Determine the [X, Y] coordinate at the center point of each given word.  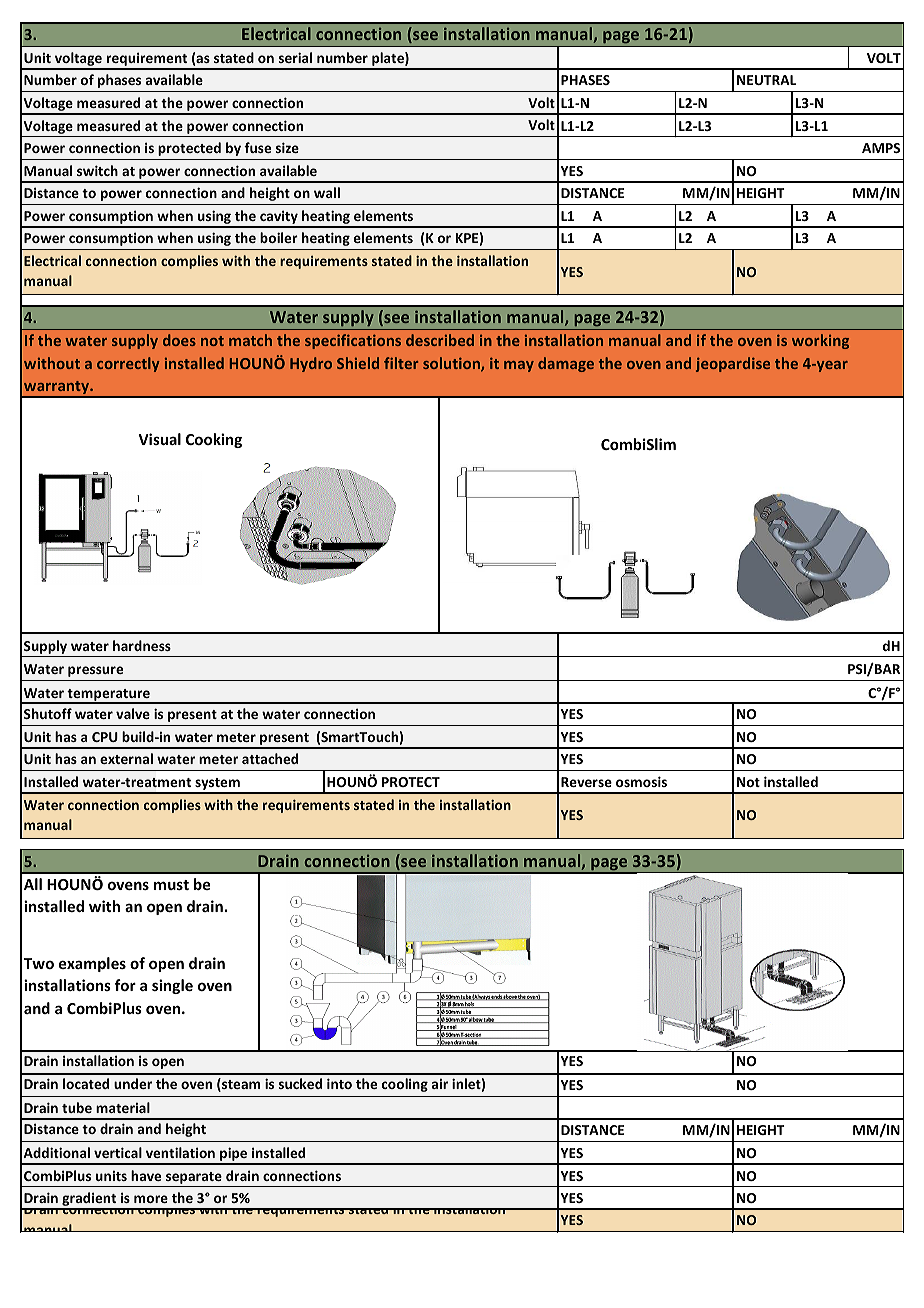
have [146, 1175]
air [440, 1084]
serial [295, 57]
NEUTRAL [766, 80]
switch [97, 170]
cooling [405, 1085]
